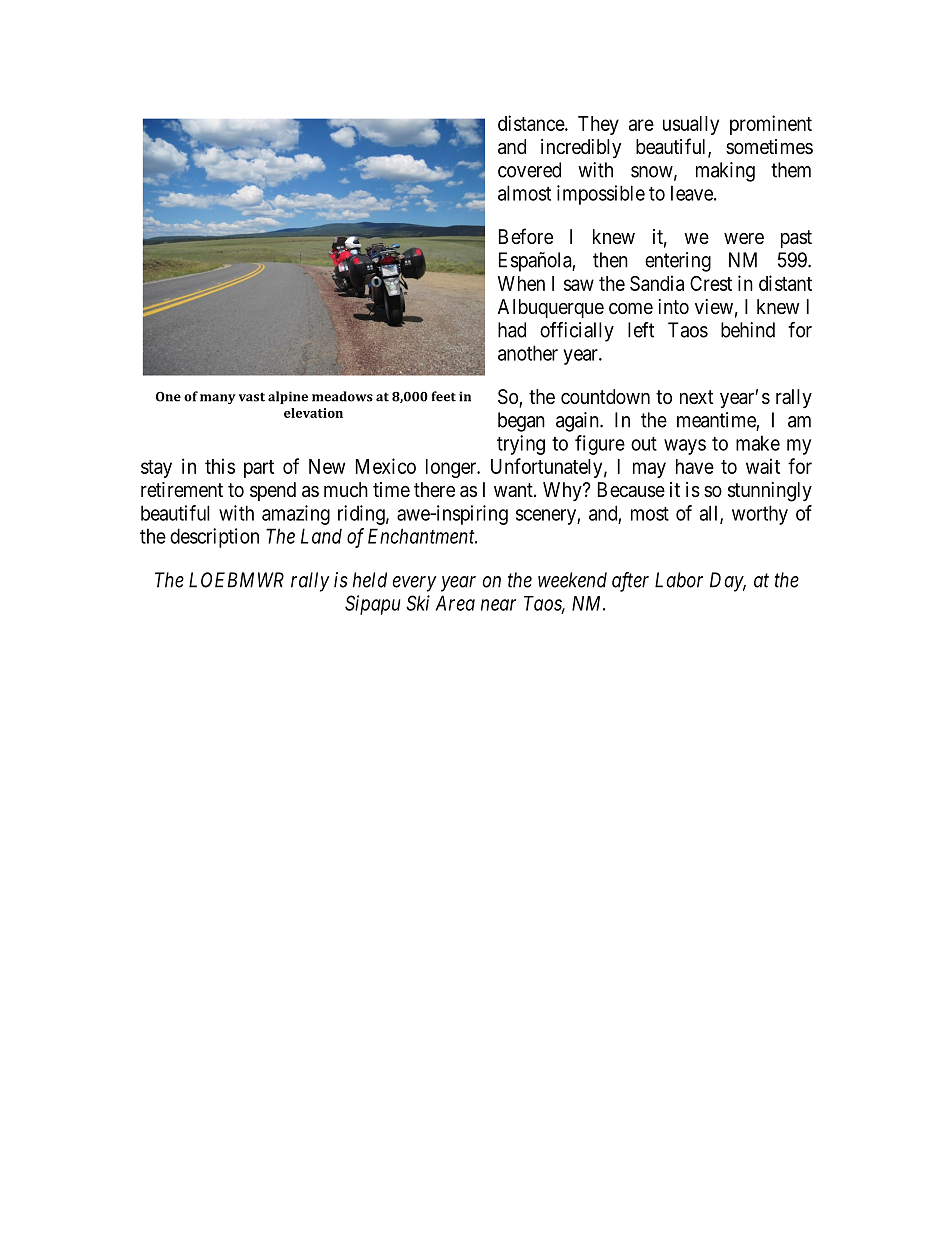 The height and width of the document is (1233, 952). Describe the element at coordinates (696, 397) in the document. I see `next` at that location.
